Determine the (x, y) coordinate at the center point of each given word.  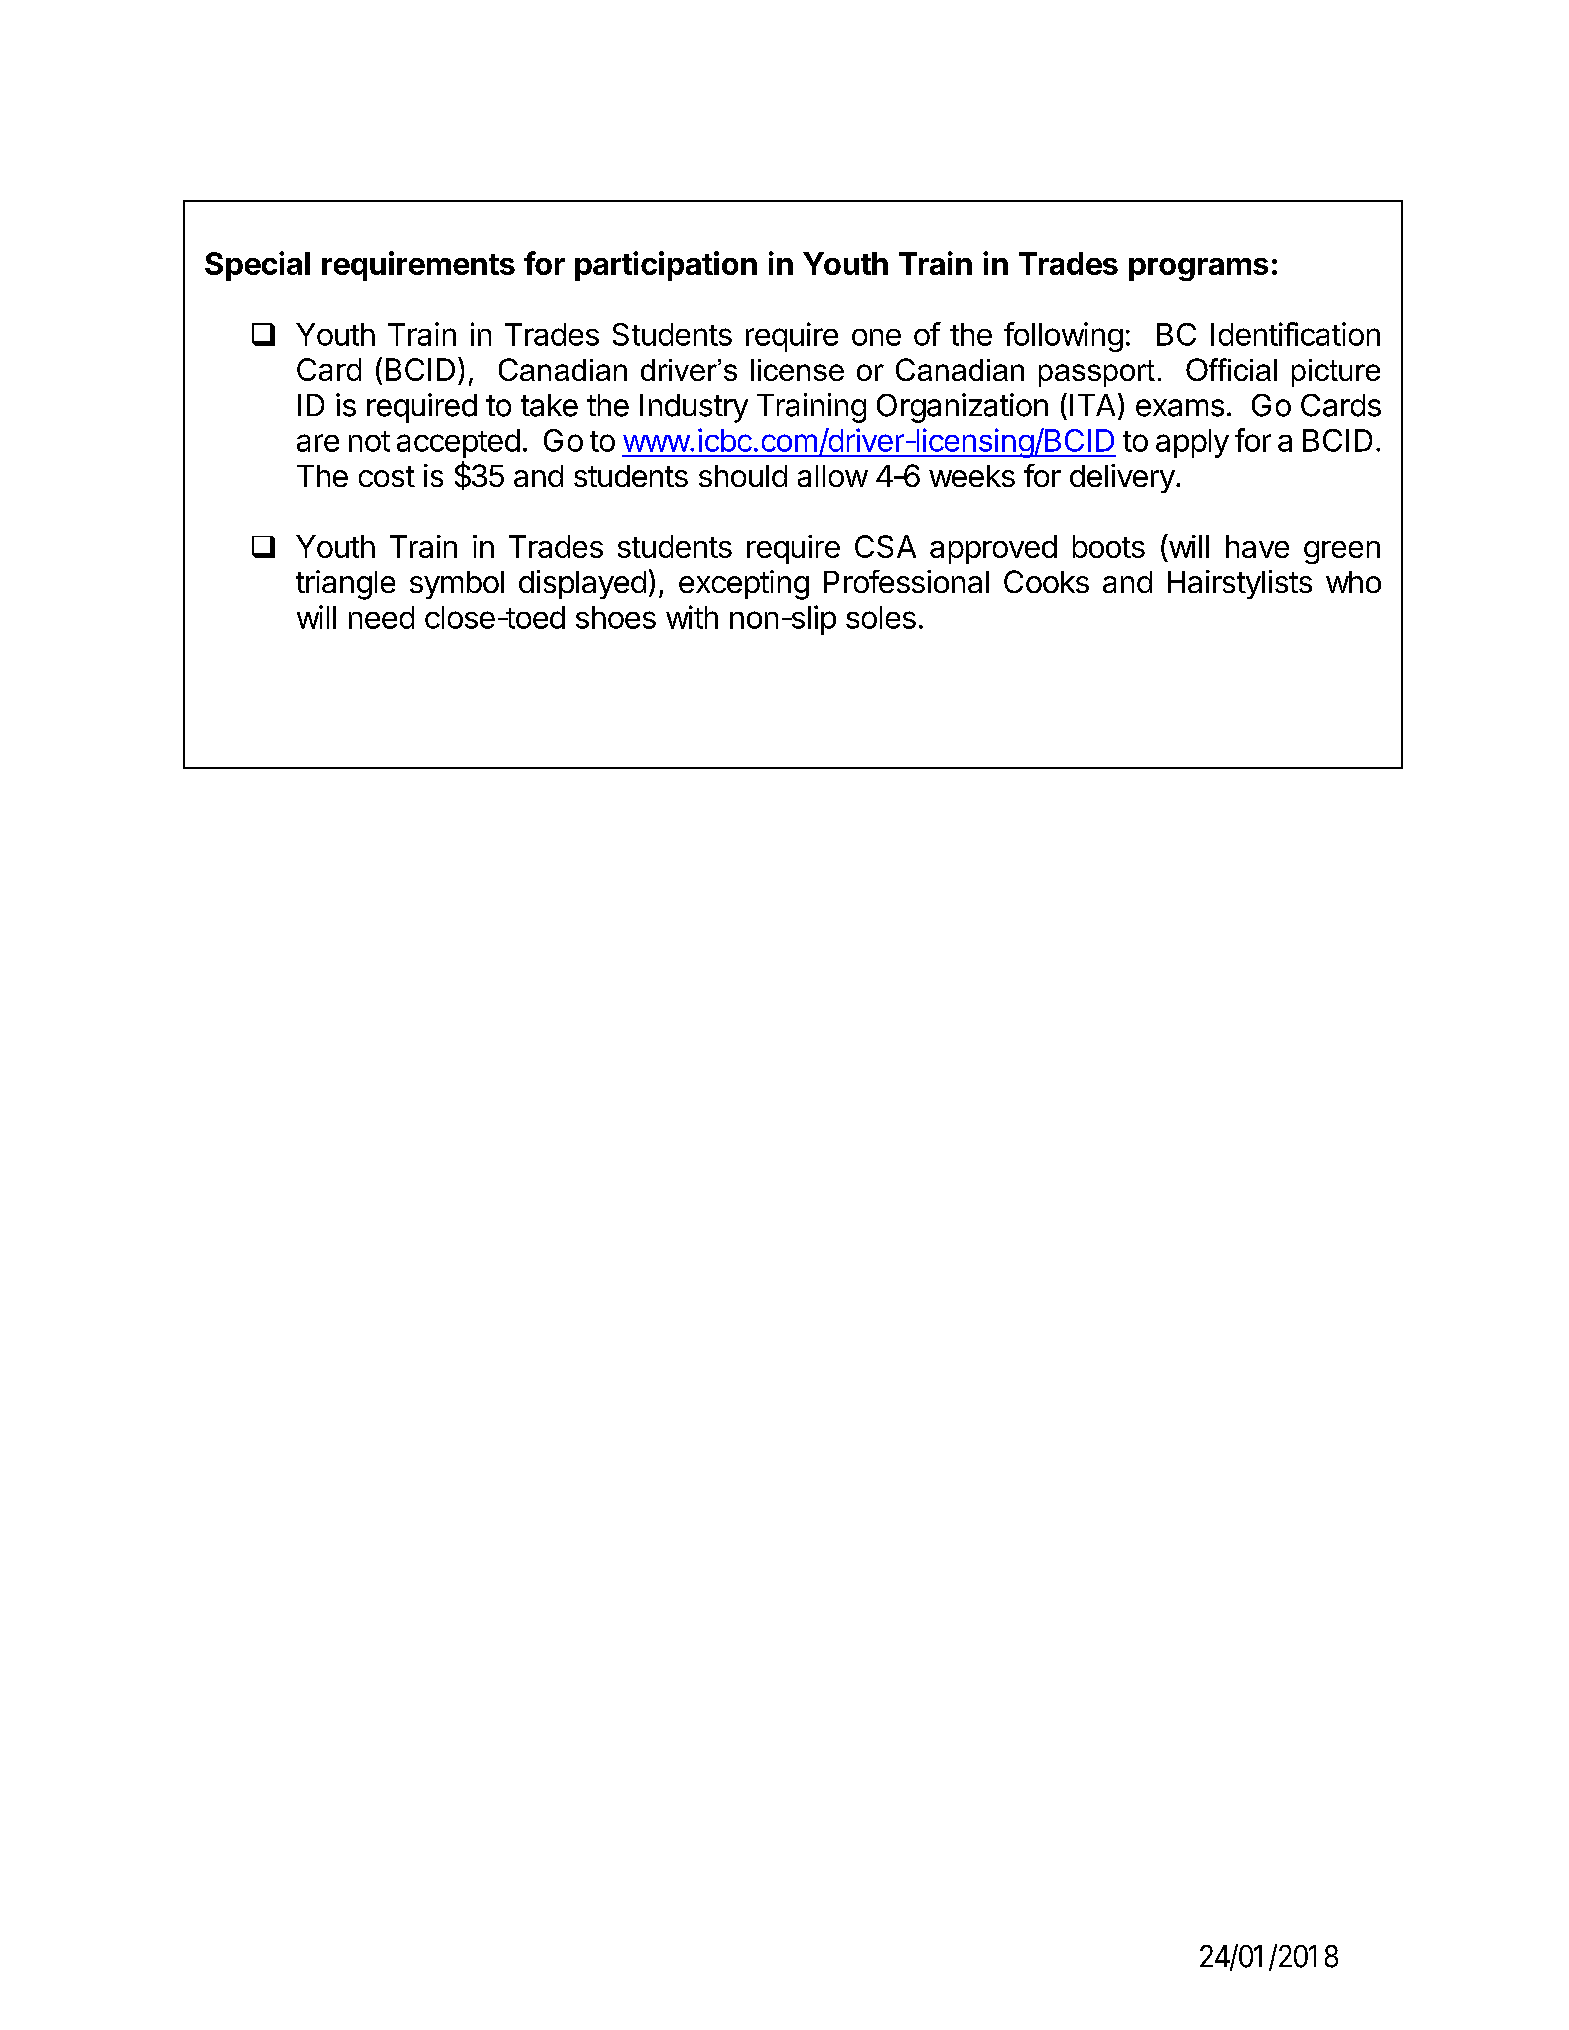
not (369, 441)
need (381, 617)
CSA (885, 546)
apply (1192, 443)
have (1257, 546)
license (797, 370)
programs (1198, 269)
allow (833, 476)
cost (387, 476)
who (1353, 582)
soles (881, 617)
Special (257, 266)
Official (1231, 369)
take (549, 405)
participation (666, 266)
